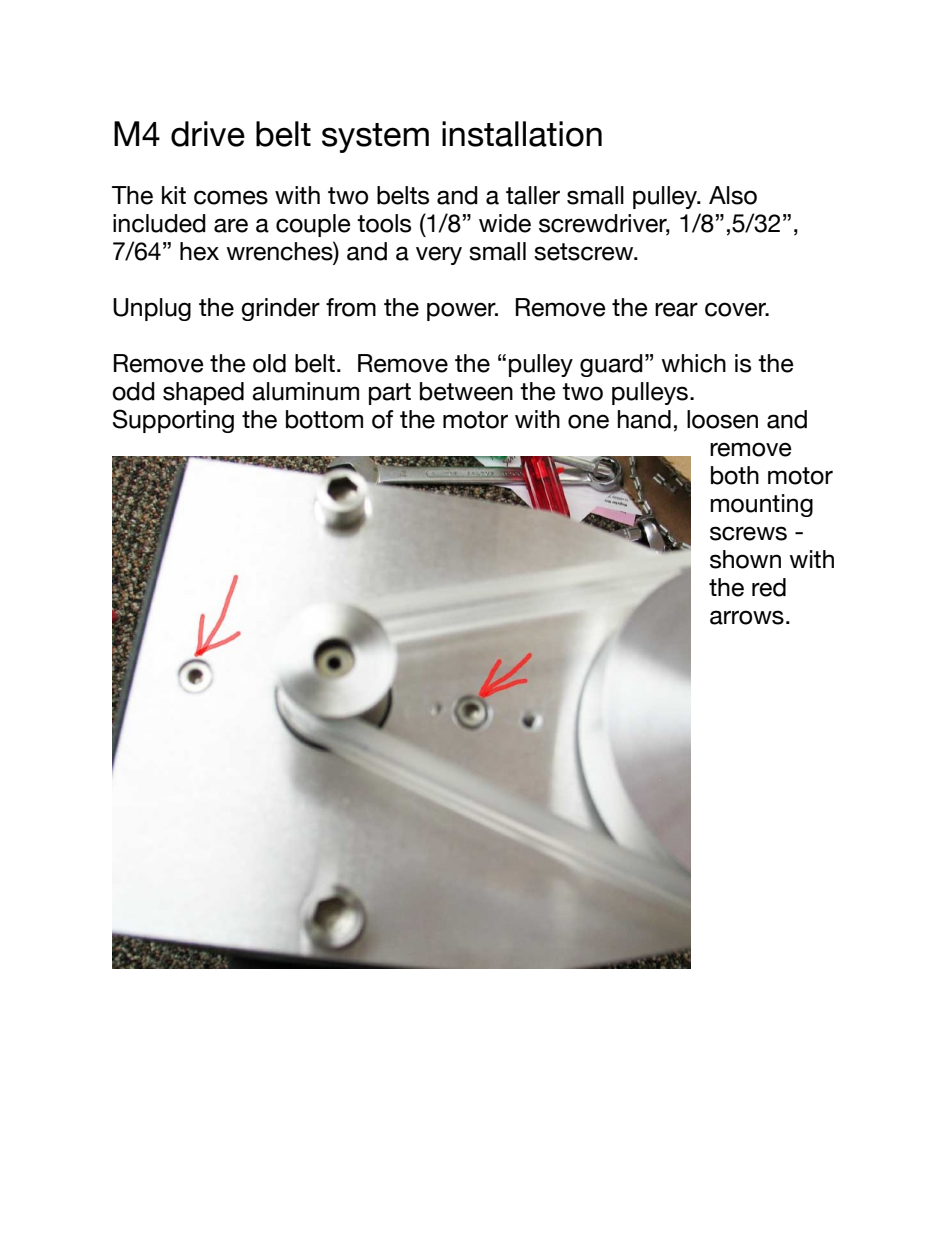 The height and width of the screenshot is (1233, 952). Describe the element at coordinates (733, 195) in the screenshot. I see `Also` at that location.
